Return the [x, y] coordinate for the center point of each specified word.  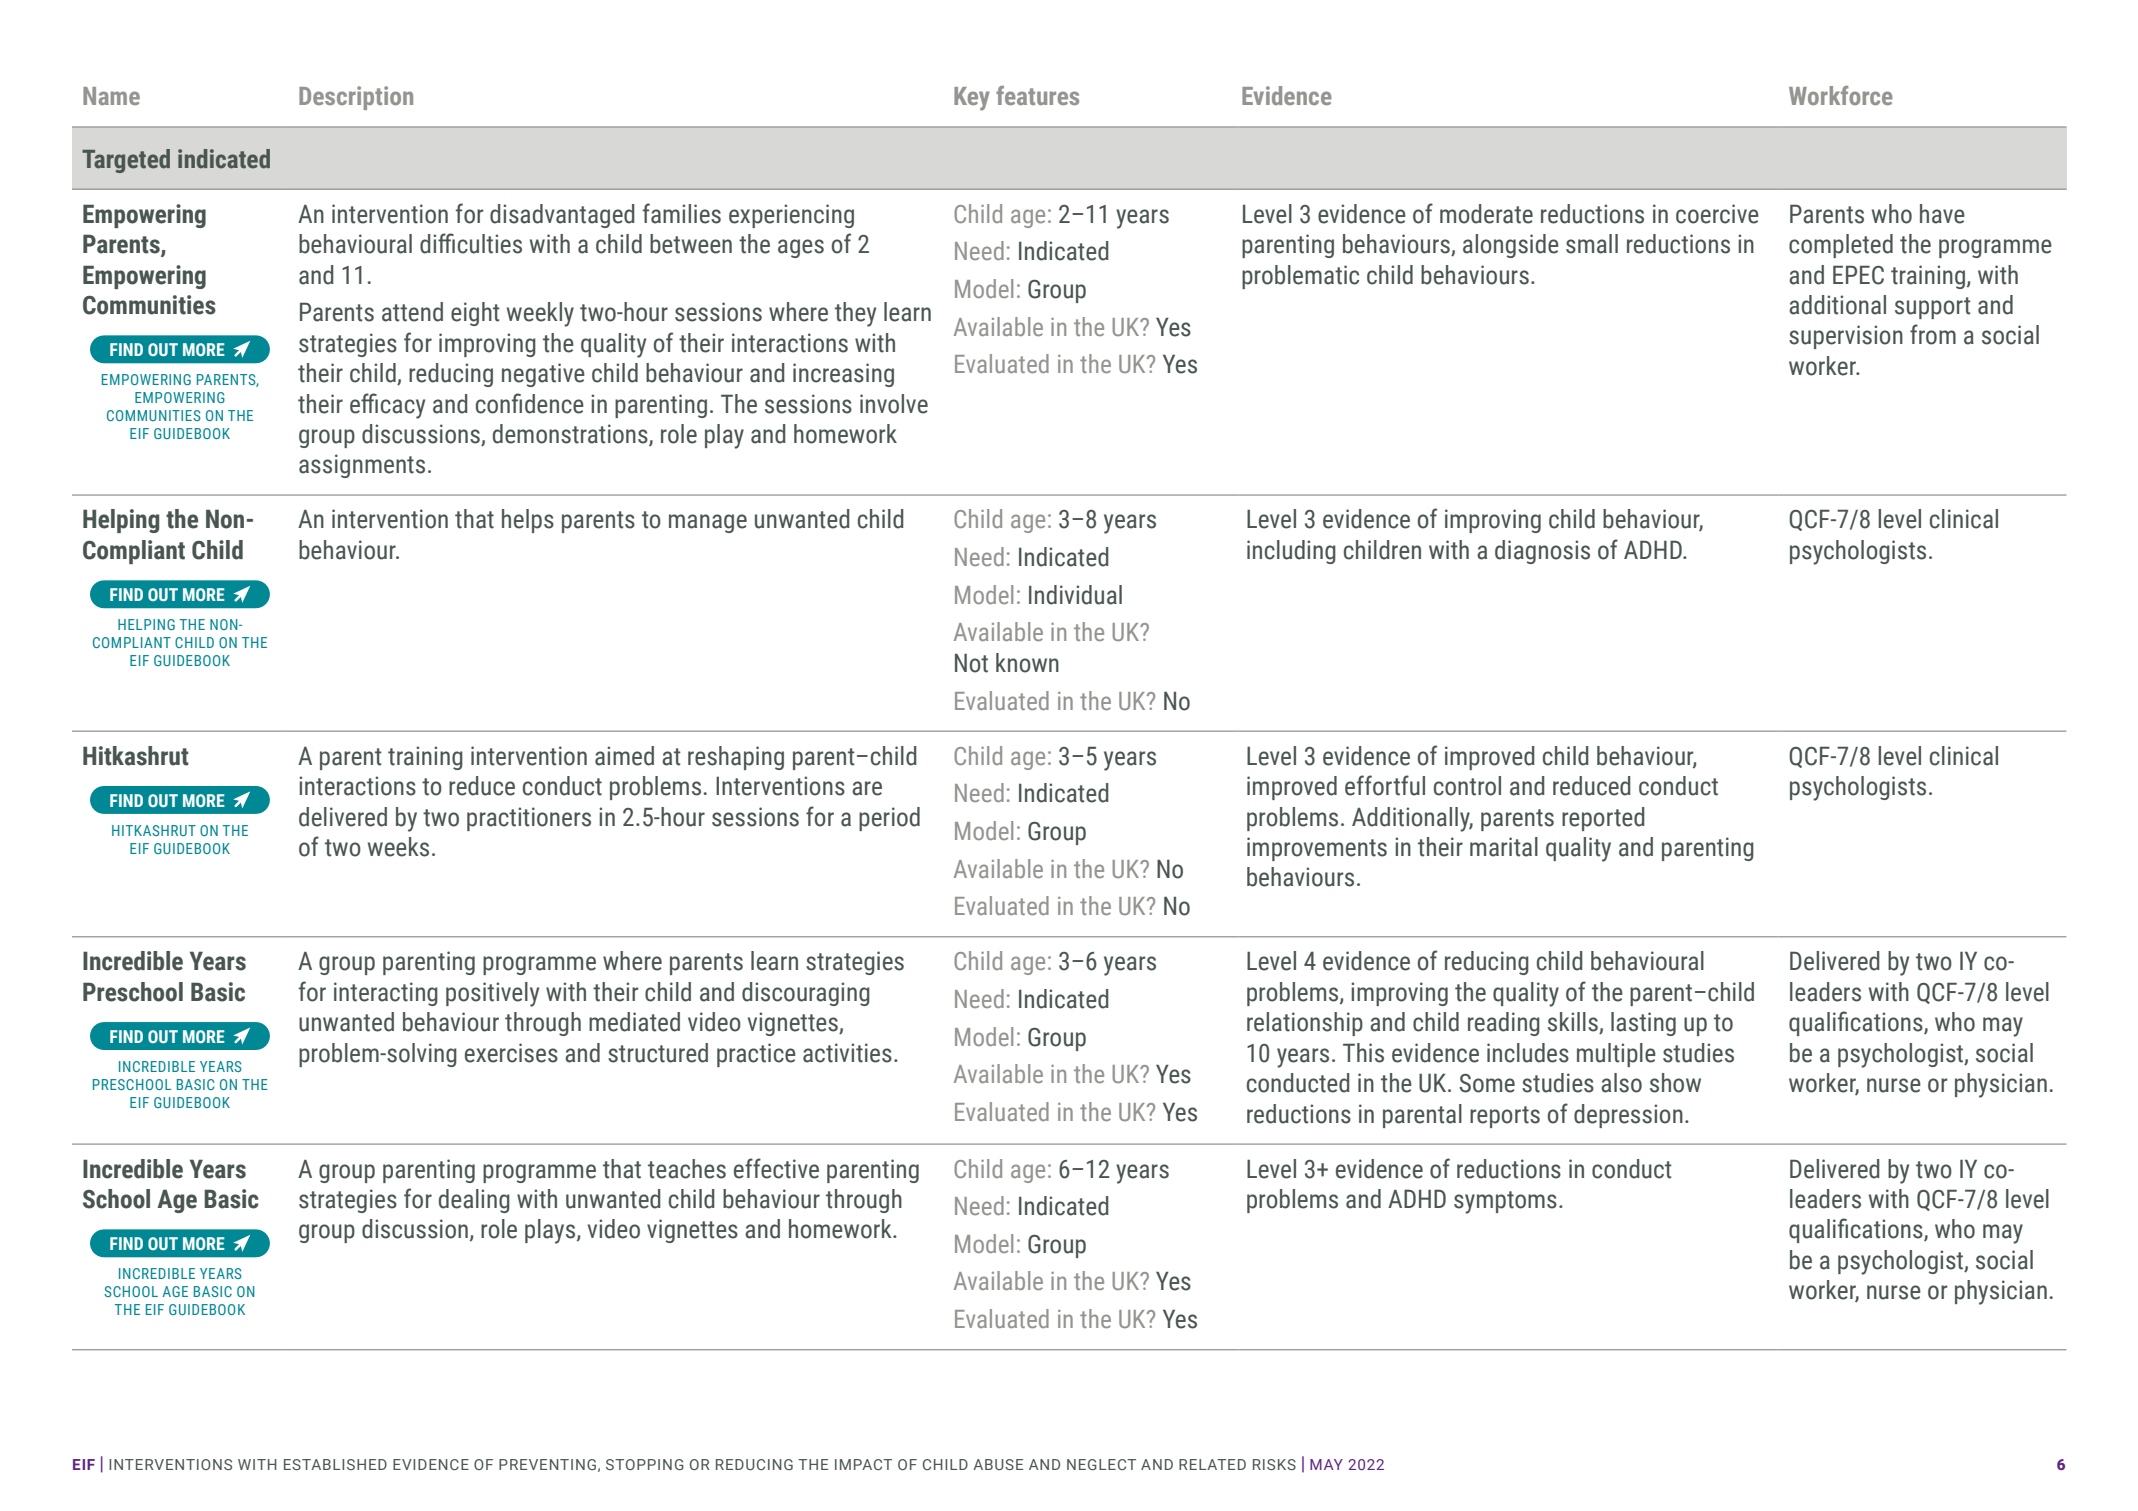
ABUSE [998, 1464]
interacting [386, 994]
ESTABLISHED [335, 1464]
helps [528, 521]
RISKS [1274, 1464]
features [1037, 95]
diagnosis [1542, 552]
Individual [1075, 595]
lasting [1643, 1024]
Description [356, 98]
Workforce [1841, 95]
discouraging [806, 994]
